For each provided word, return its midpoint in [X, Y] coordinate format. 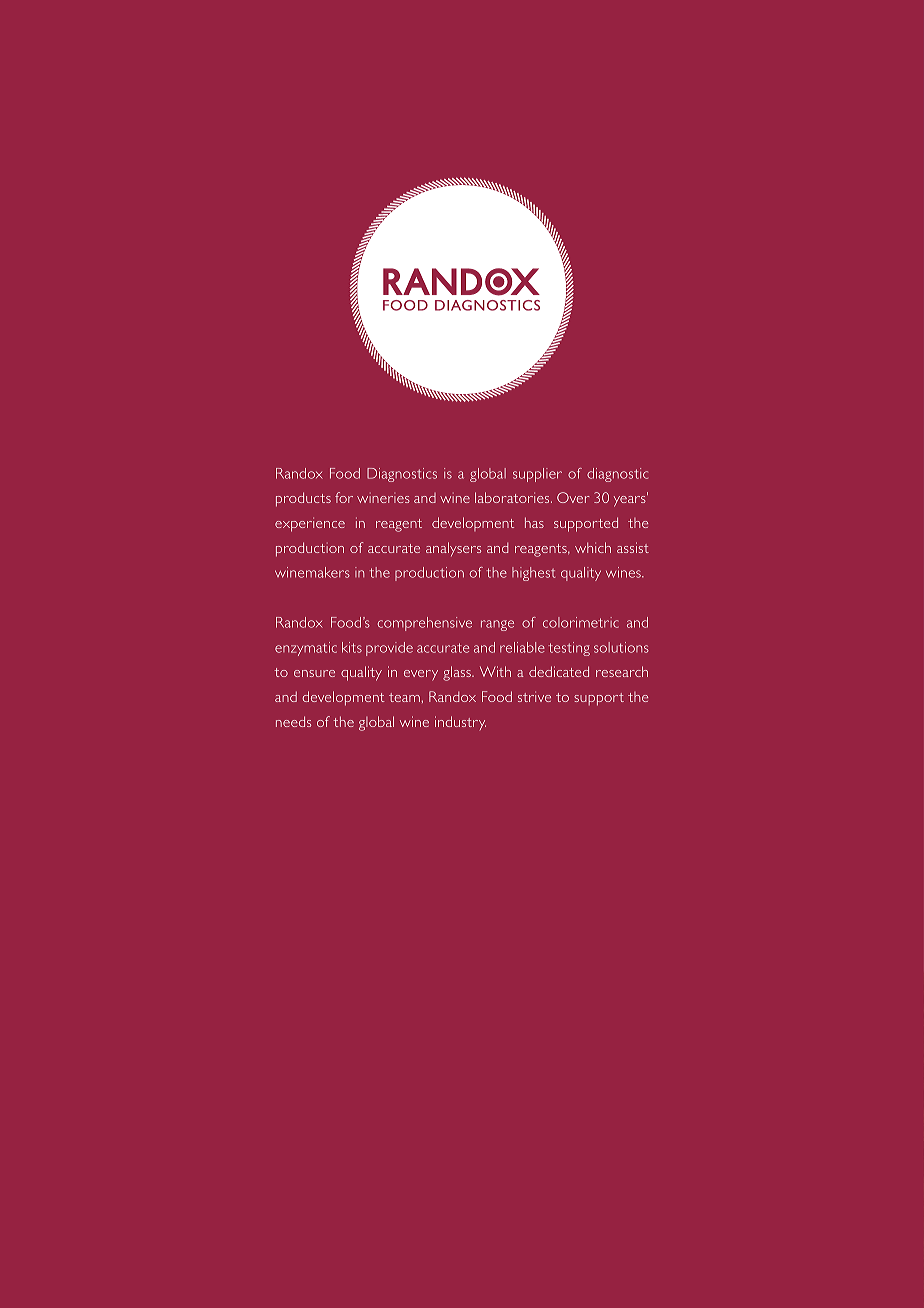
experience [310, 524]
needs [293, 721]
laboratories [513, 497]
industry [460, 723]
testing [569, 649]
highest [533, 574]
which [593, 547]
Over [573, 497]
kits [352, 647]
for [344, 497]
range [497, 625]
